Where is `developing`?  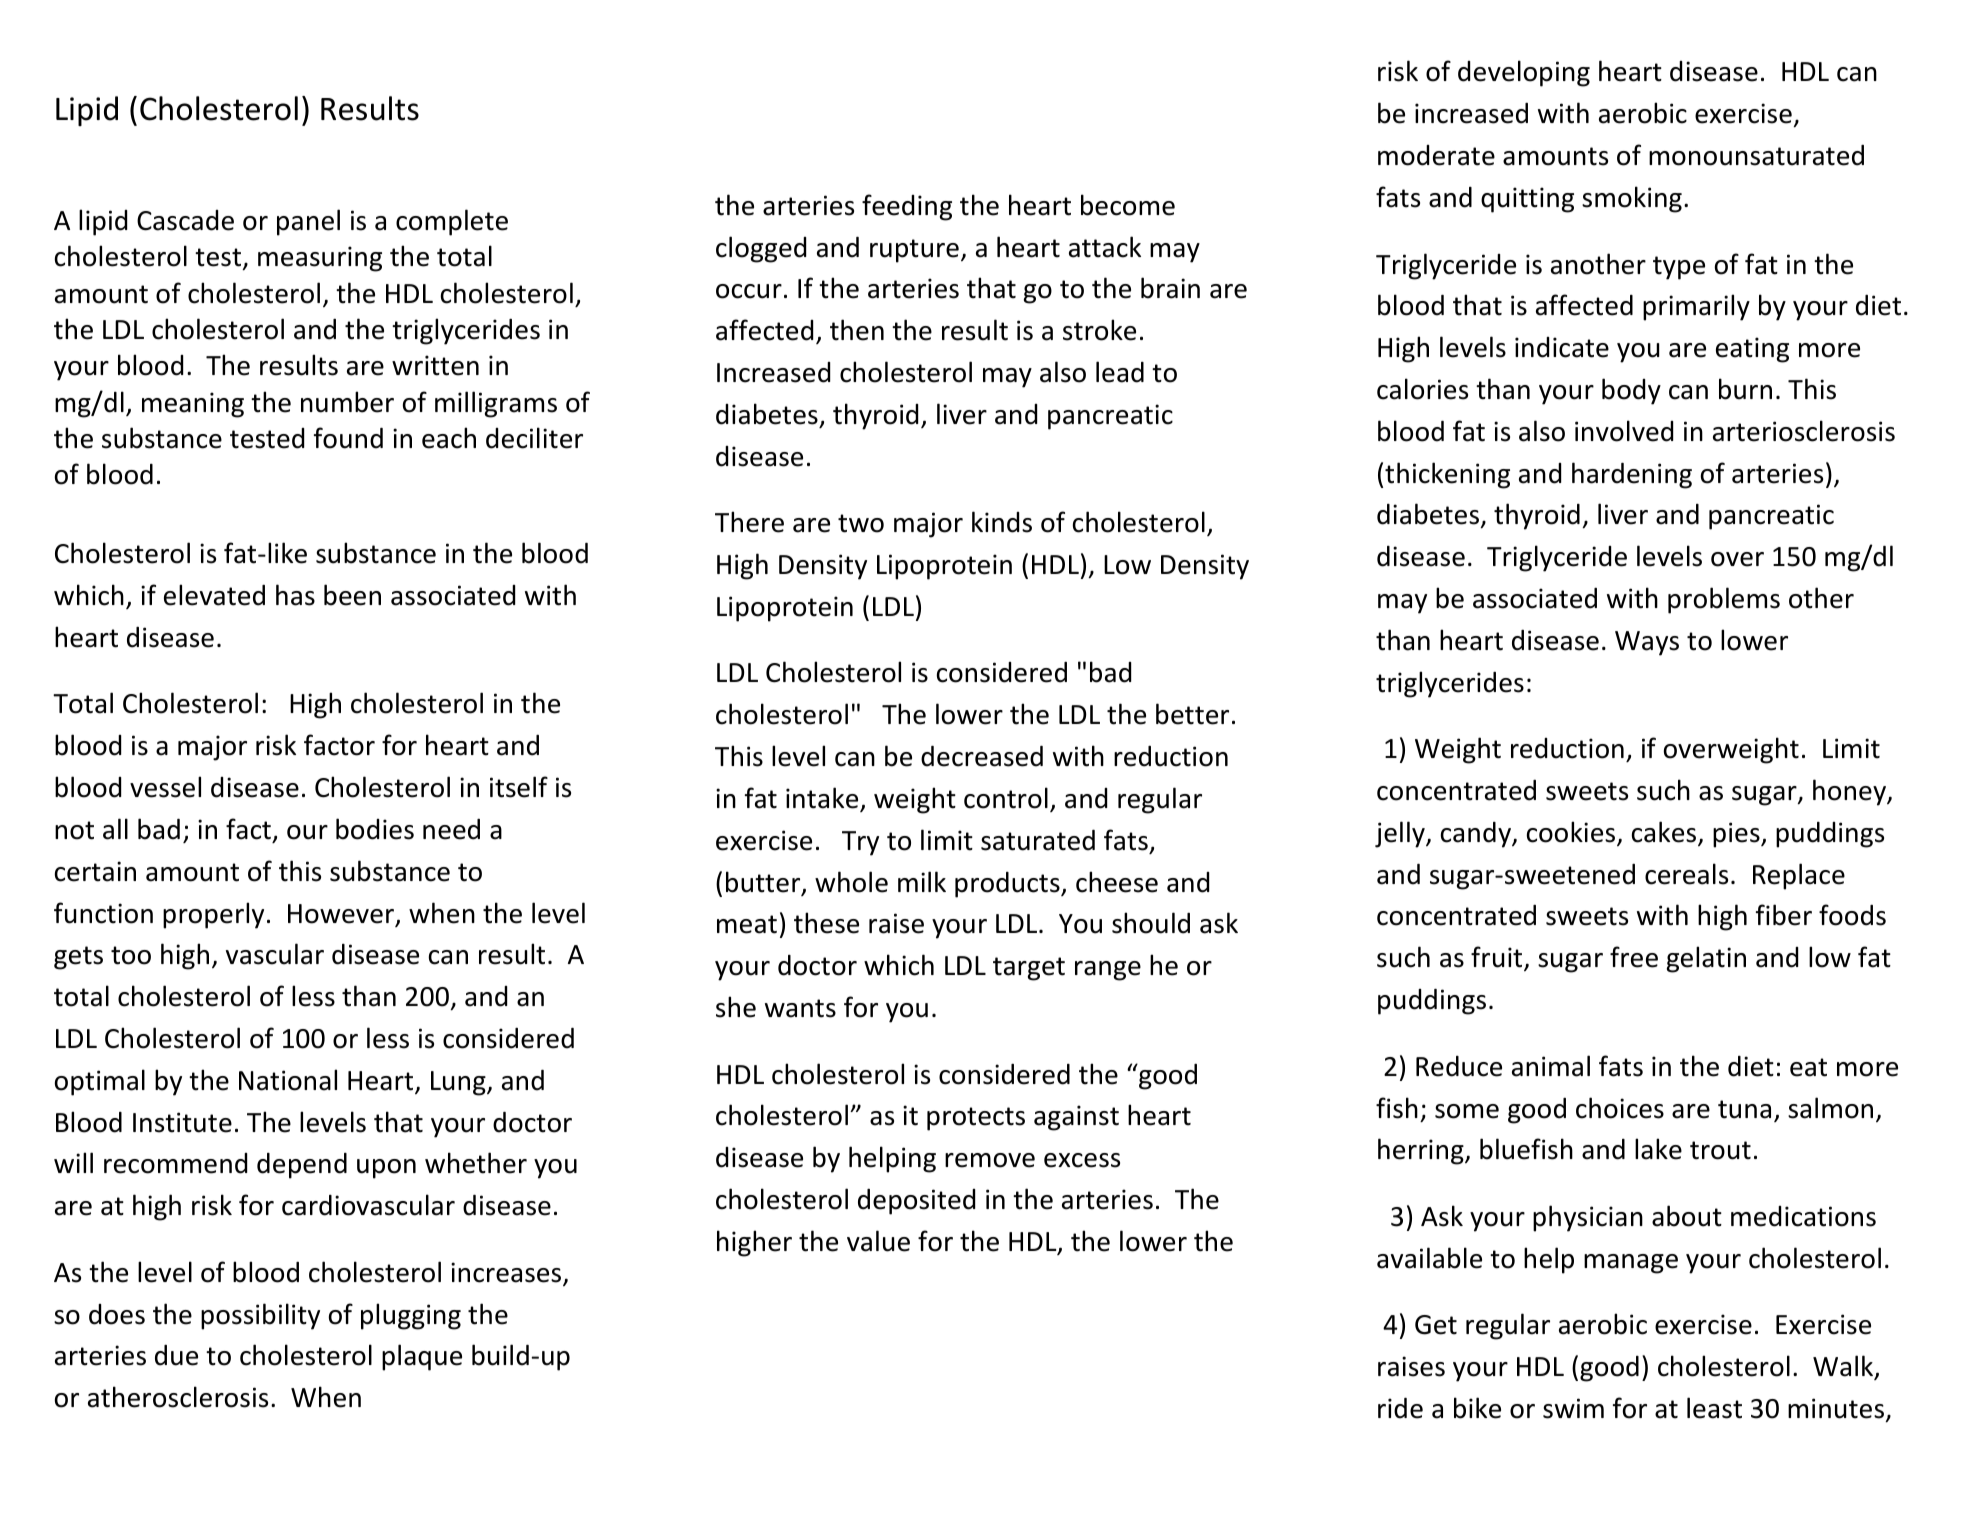
developing is located at coordinates (1524, 73).
